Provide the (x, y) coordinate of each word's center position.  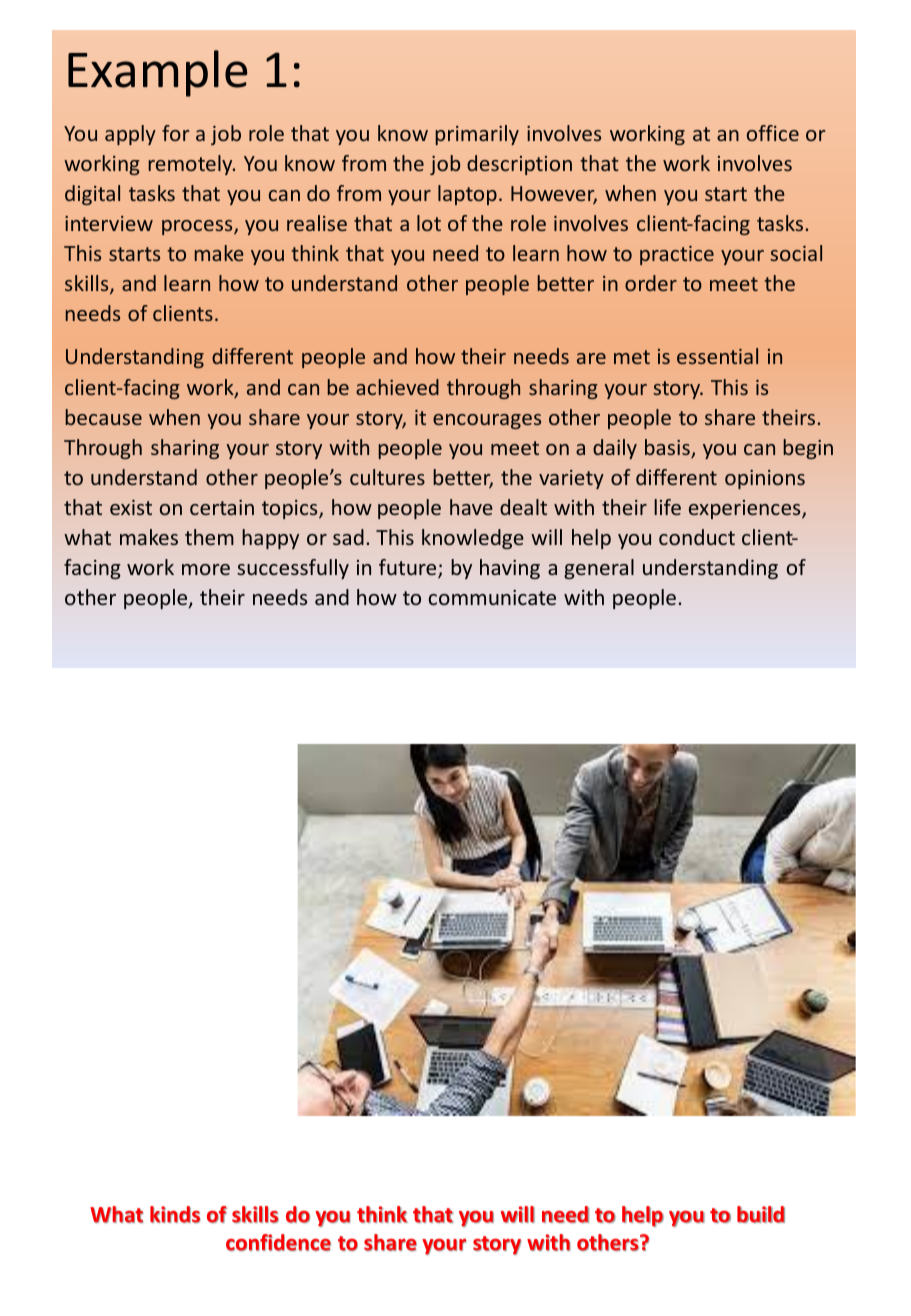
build (761, 1214)
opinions (765, 479)
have (471, 507)
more (206, 569)
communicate (492, 597)
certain (222, 507)
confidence (278, 1242)
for (175, 133)
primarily (477, 135)
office (773, 133)
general (599, 569)
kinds (175, 1214)
